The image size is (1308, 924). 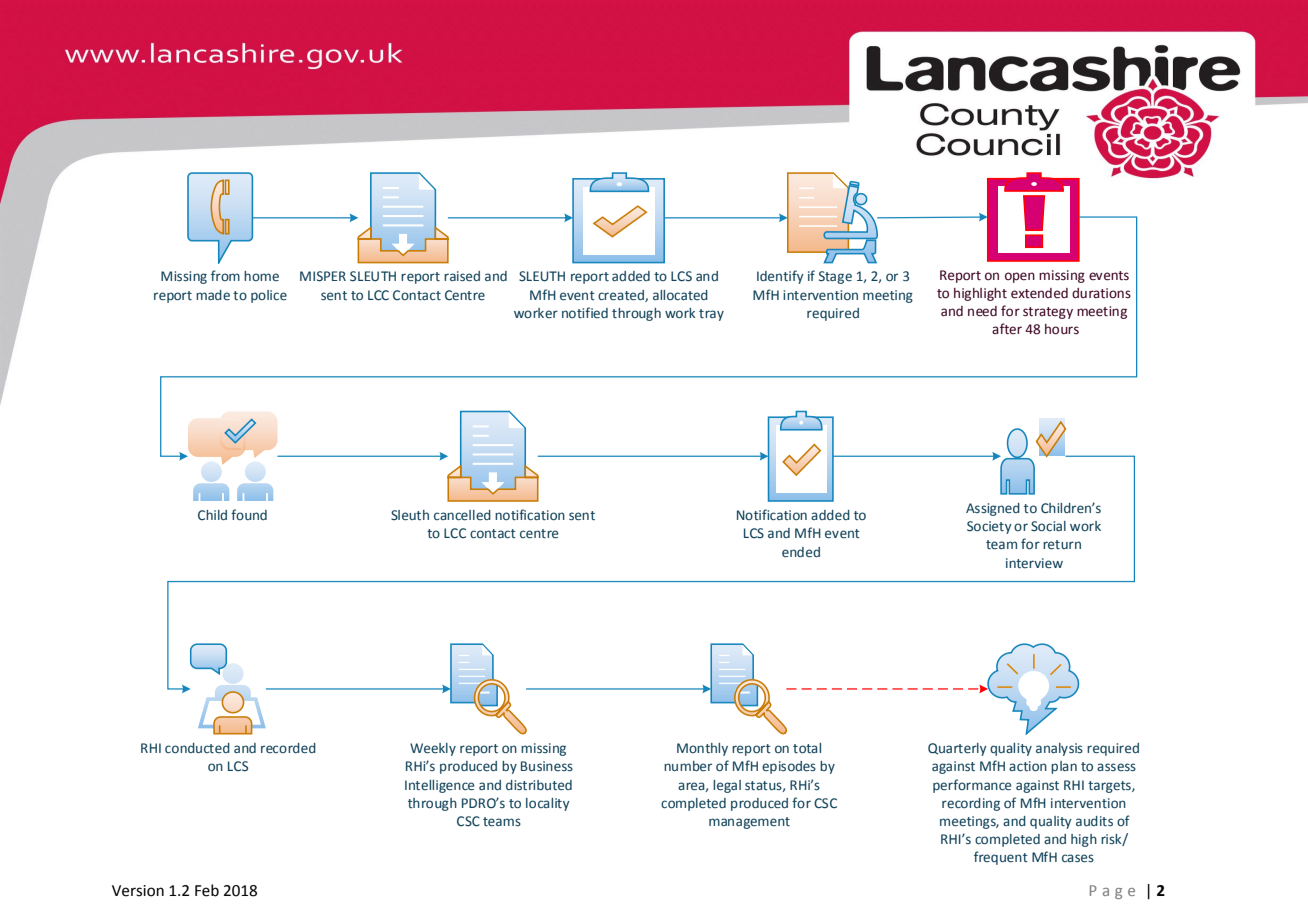 What do you see at coordinates (207, 890) in the document?
I see `Feb` at bounding box center [207, 890].
